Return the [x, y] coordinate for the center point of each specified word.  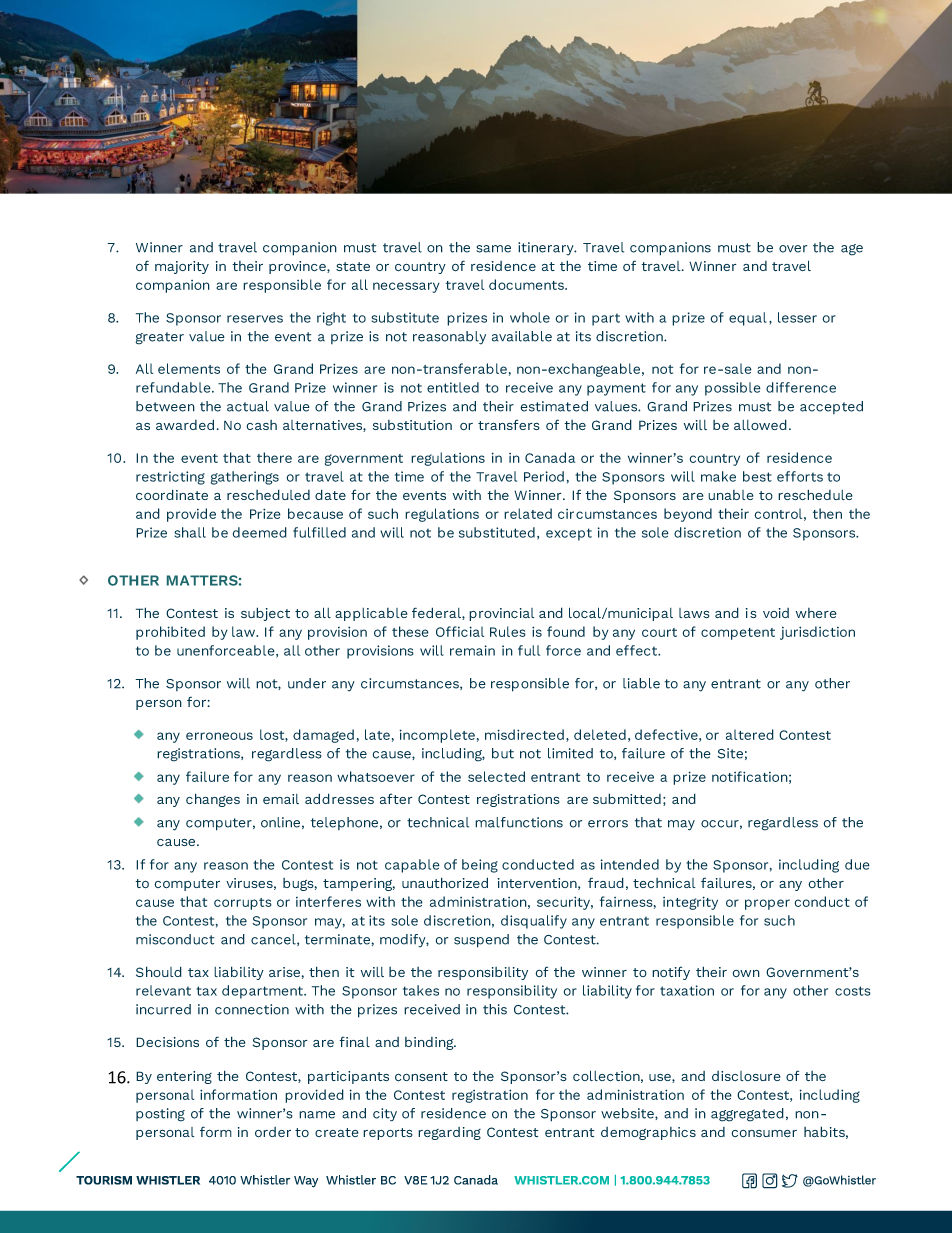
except [569, 534]
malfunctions [519, 822]
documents [527, 284]
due [857, 864]
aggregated [747, 1115]
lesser [797, 317]
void [776, 613]
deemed [260, 532]
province [298, 267]
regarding [449, 1133]
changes [213, 800]
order [273, 1132]
